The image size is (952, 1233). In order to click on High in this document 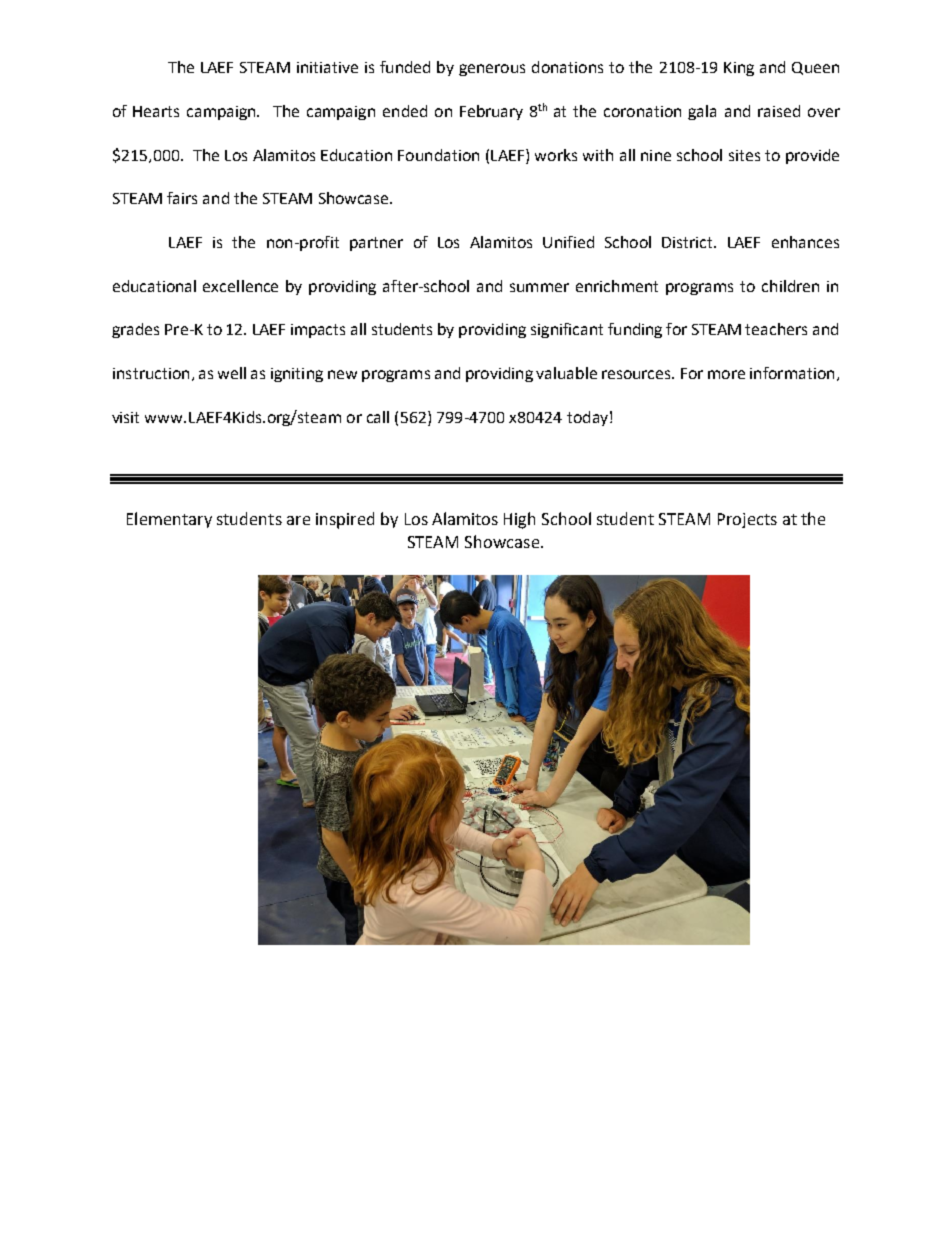, I will do `click(519, 520)`.
